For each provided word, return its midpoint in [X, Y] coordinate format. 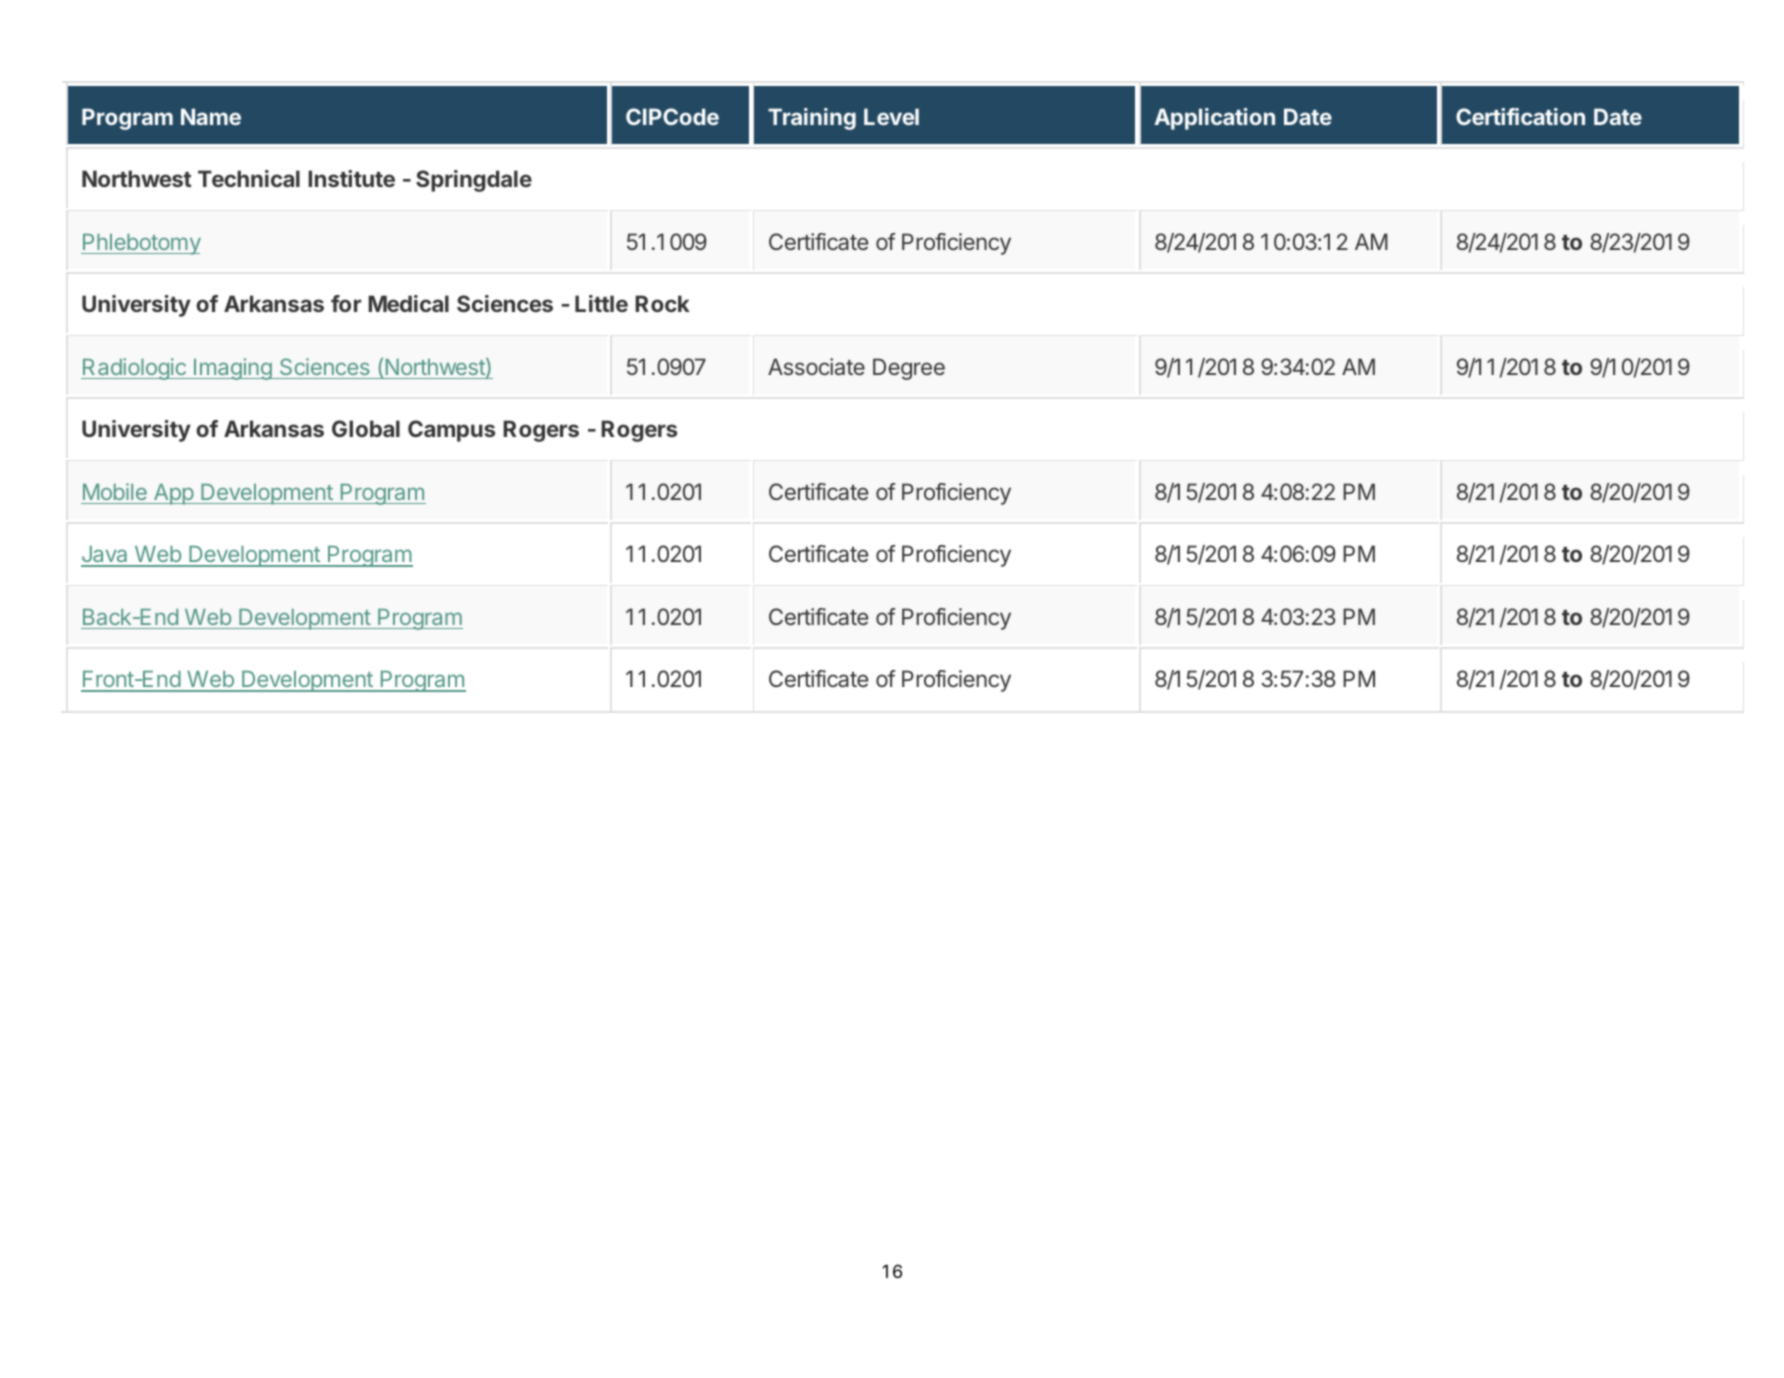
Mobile [115, 491]
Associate [816, 366]
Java [105, 556]
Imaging [233, 369]
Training [812, 119]
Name [211, 116]
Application [1214, 119]
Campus [451, 431]
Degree [909, 369]
